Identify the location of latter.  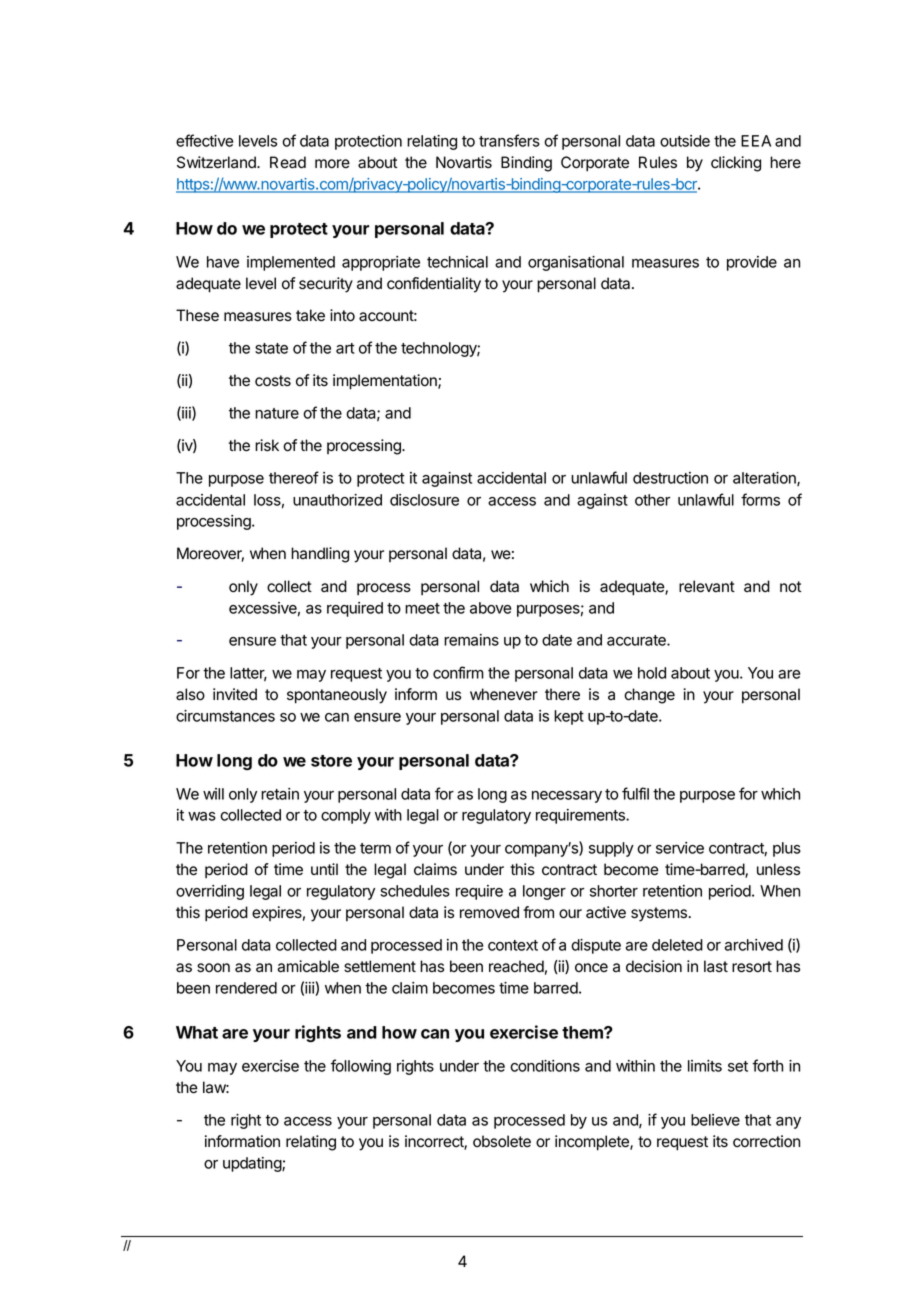
(248, 674).
